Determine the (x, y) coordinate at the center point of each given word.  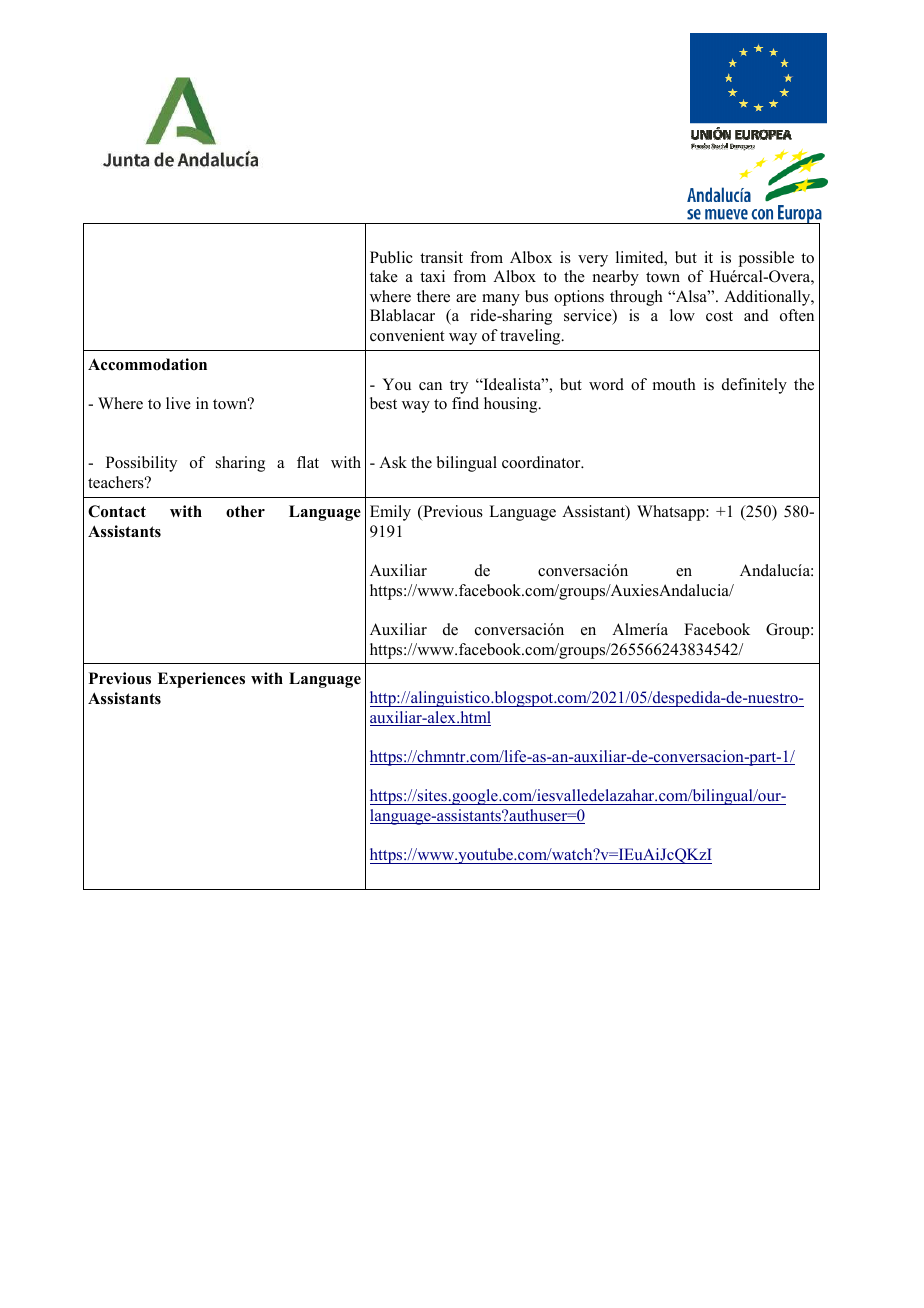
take (384, 276)
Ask (393, 462)
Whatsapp (672, 513)
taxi (432, 276)
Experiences (201, 680)
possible (766, 259)
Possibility (141, 464)
